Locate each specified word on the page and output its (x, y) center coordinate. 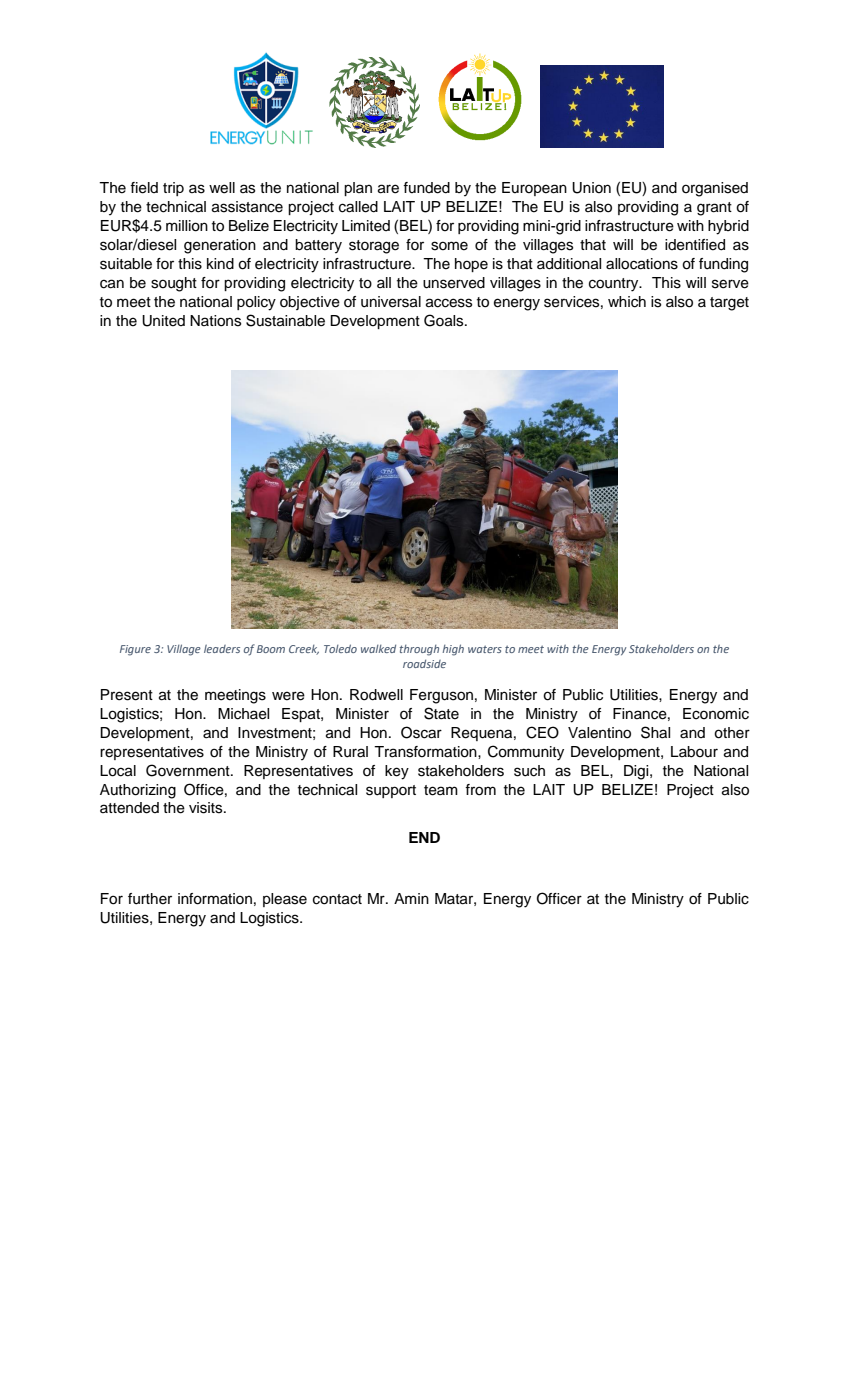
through (419, 650)
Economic (716, 714)
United (163, 321)
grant (714, 209)
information (215, 899)
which (627, 302)
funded (426, 188)
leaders (222, 649)
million (187, 226)
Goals (445, 320)
